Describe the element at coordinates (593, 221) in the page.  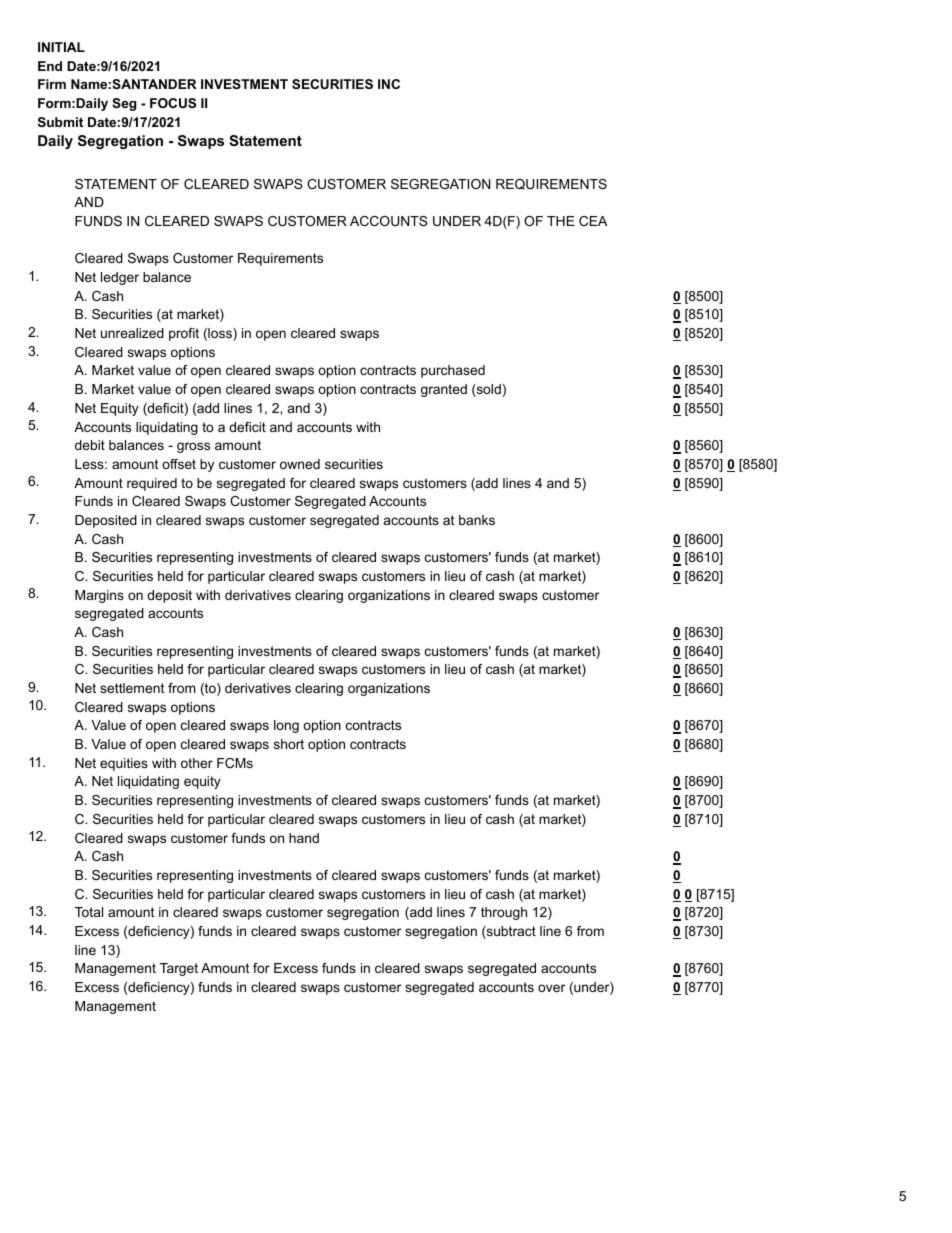
I see `CEA` at that location.
